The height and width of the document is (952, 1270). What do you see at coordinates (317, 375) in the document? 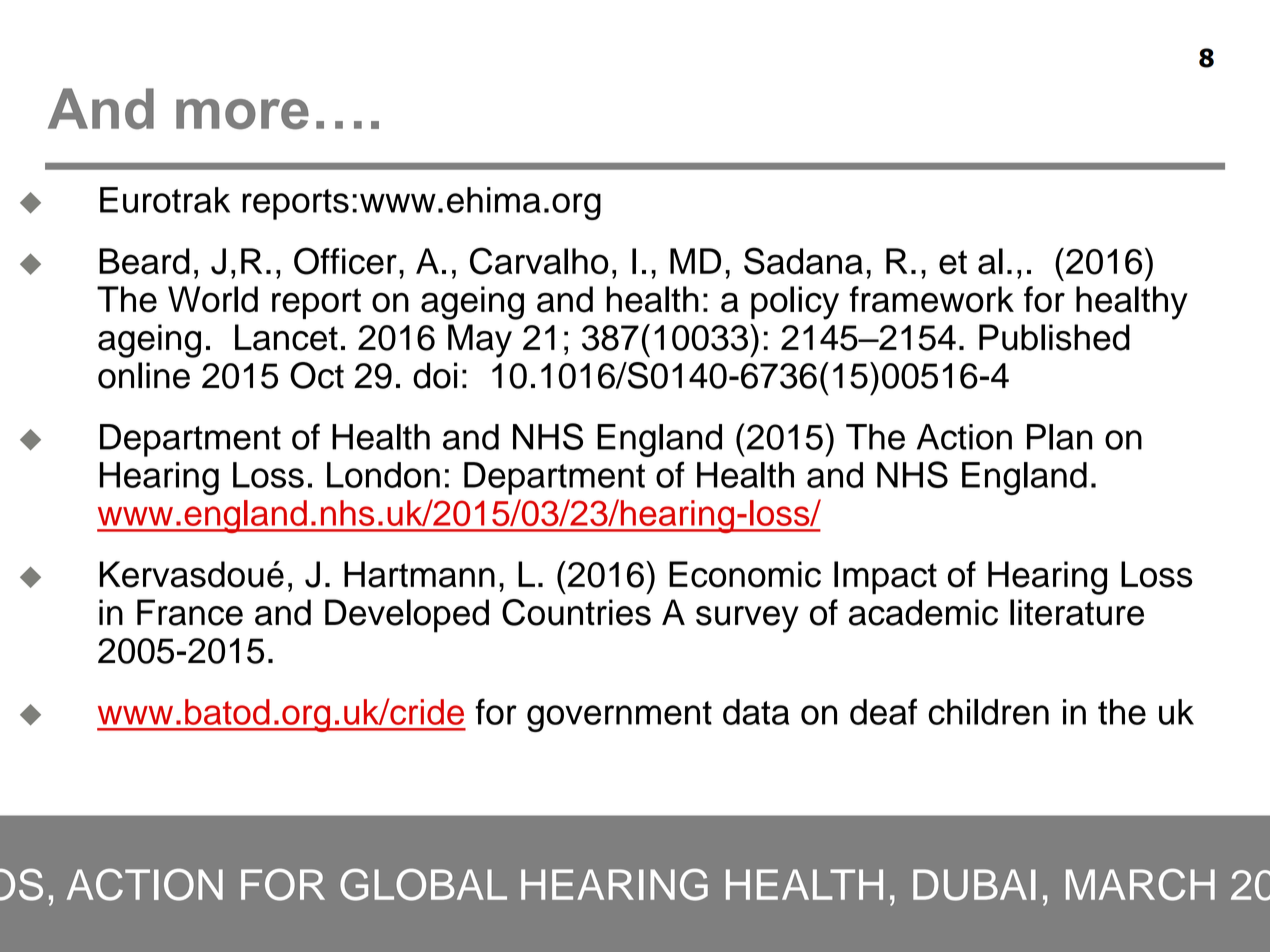
I see `Oct` at bounding box center [317, 375].
